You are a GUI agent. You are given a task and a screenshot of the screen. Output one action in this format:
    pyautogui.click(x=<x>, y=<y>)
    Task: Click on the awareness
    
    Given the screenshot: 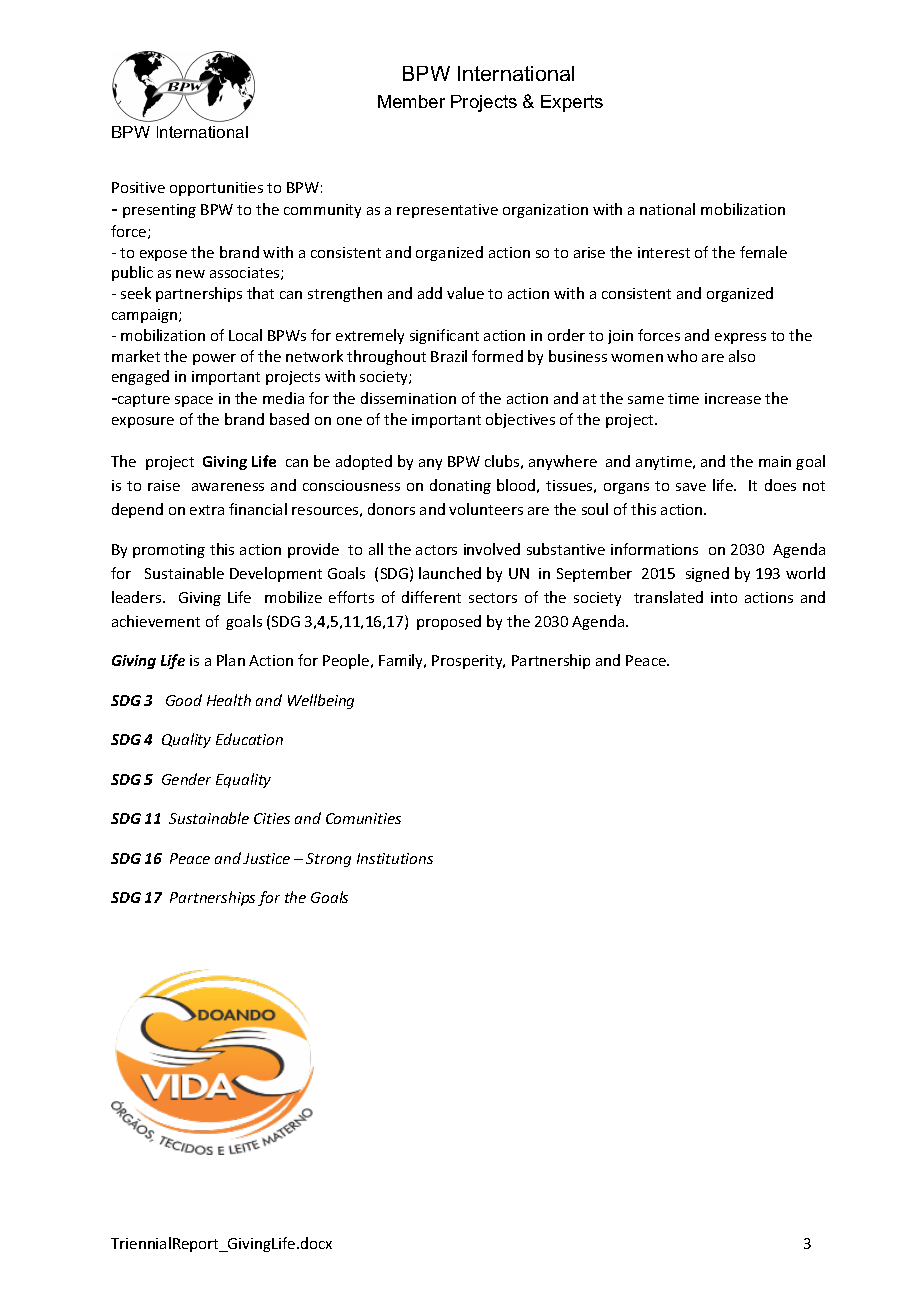 What is the action you would take?
    pyautogui.click(x=228, y=487)
